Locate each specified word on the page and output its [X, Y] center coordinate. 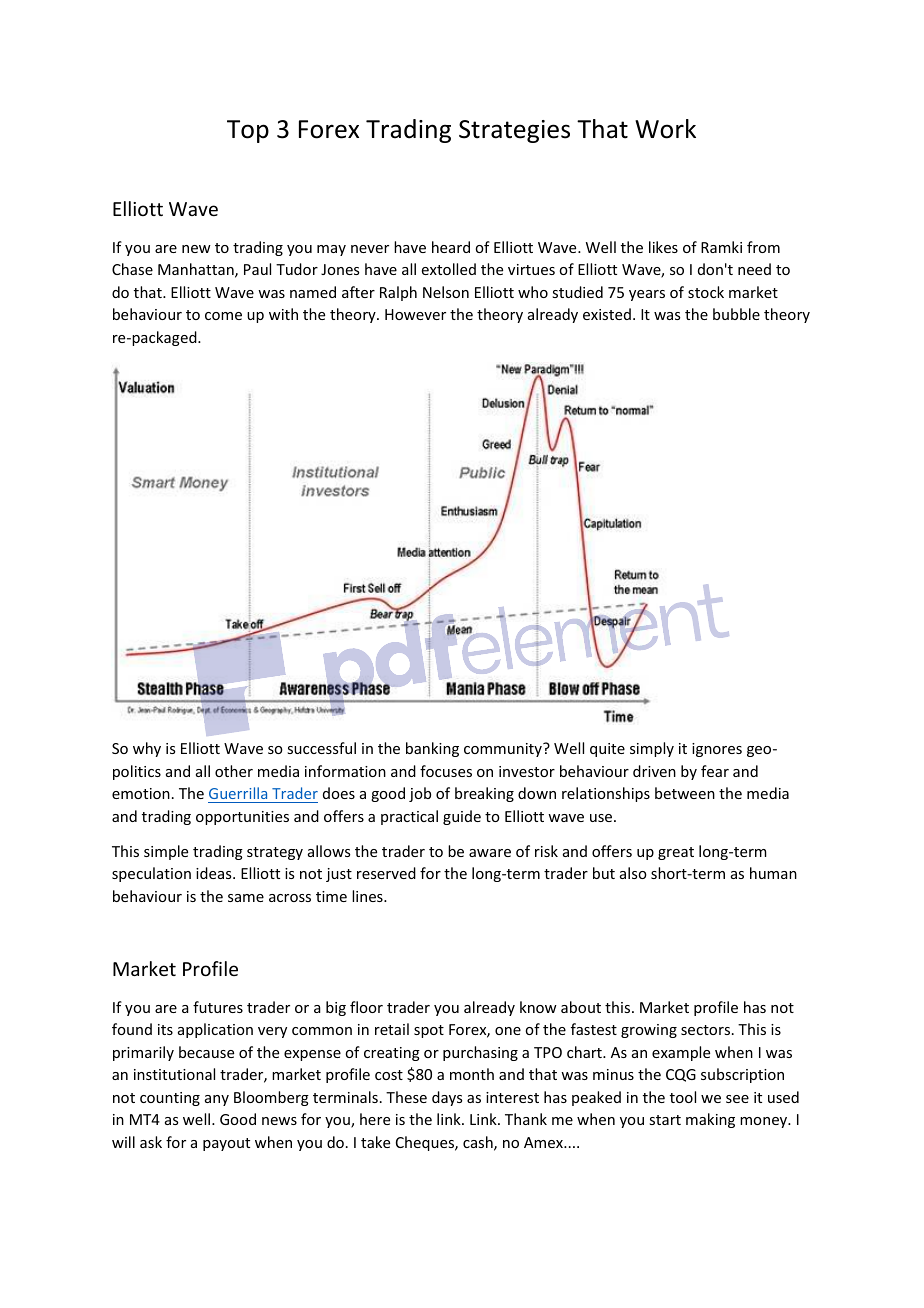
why [147, 749]
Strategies [514, 131]
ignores [717, 750]
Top [248, 131]
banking [432, 749]
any [217, 1100]
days [447, 1098]
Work [665, 129]
